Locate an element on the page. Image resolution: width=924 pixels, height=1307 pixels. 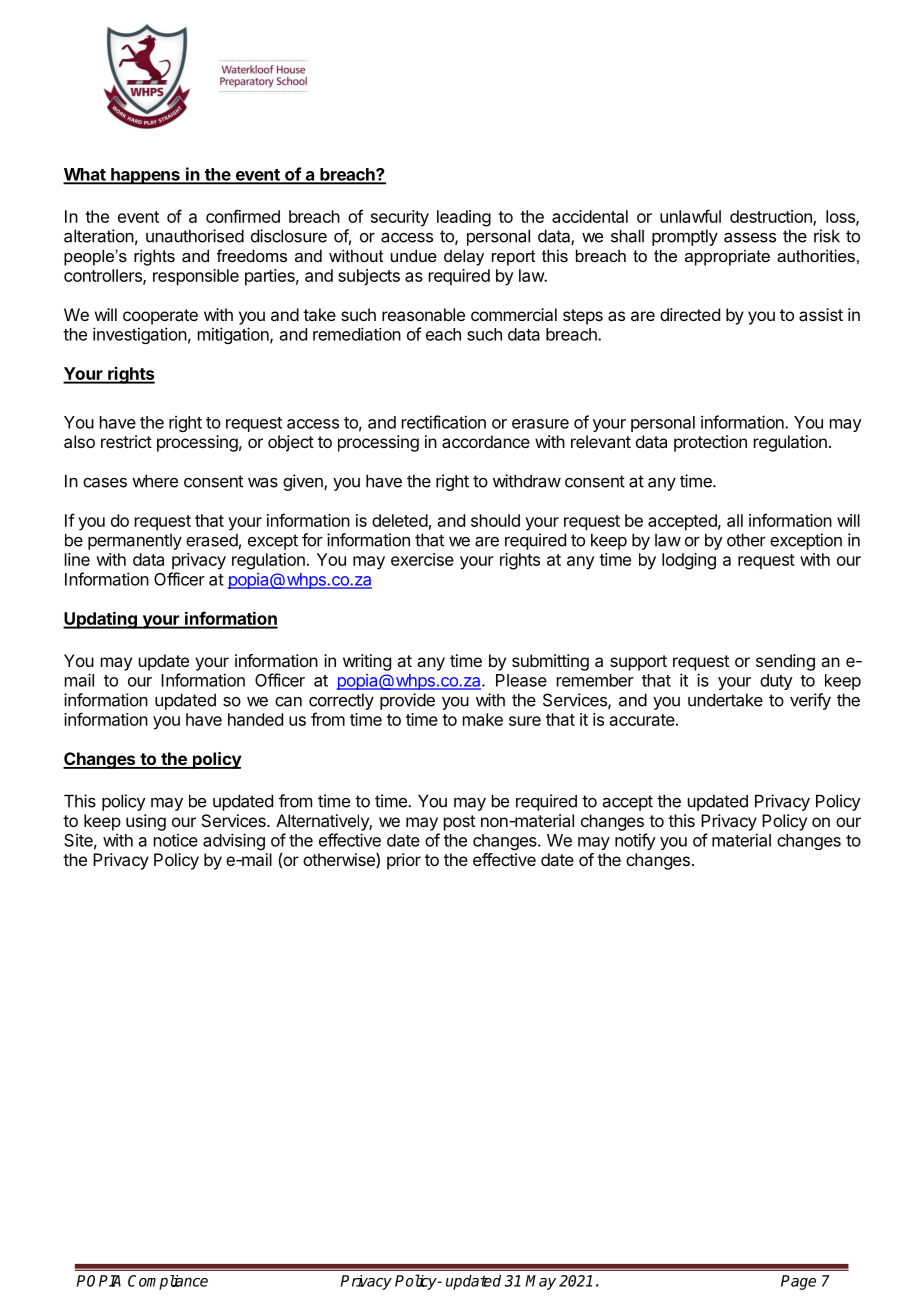
unauthorised is located at coordinates (195, 236).
